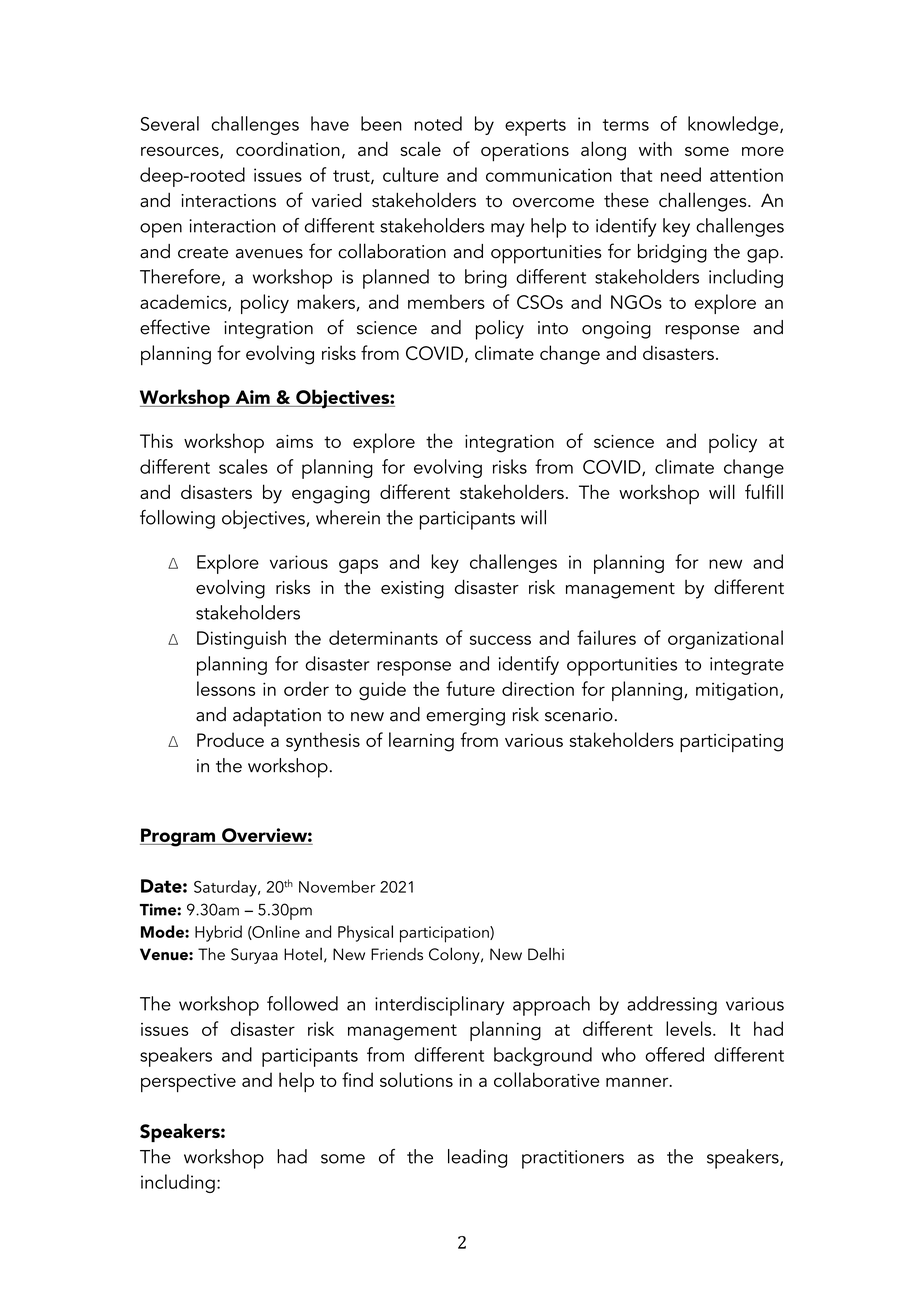  I want to click on noted, so click(438, 123).
